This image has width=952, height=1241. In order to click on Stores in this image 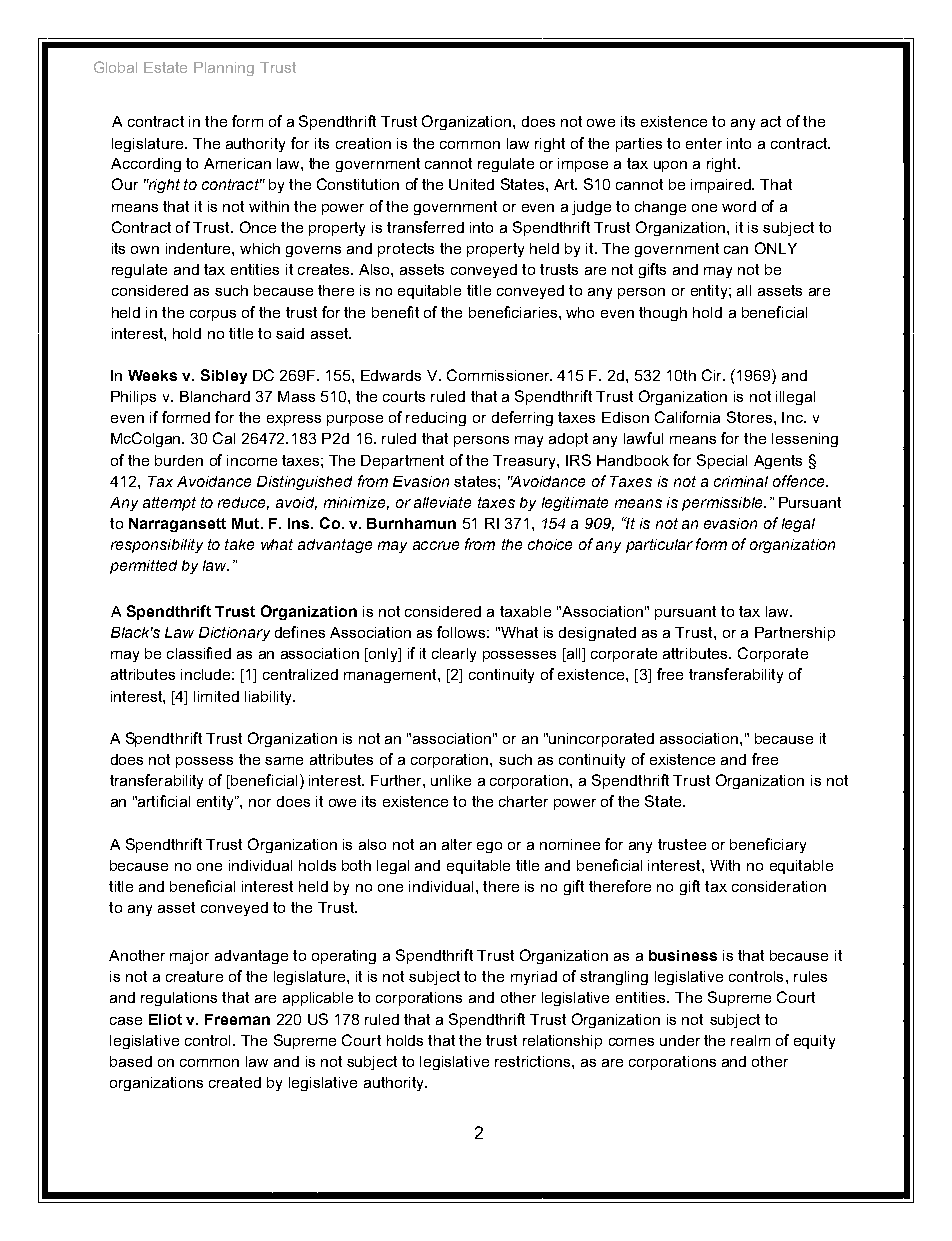, I will do `click(749, 417)`.
